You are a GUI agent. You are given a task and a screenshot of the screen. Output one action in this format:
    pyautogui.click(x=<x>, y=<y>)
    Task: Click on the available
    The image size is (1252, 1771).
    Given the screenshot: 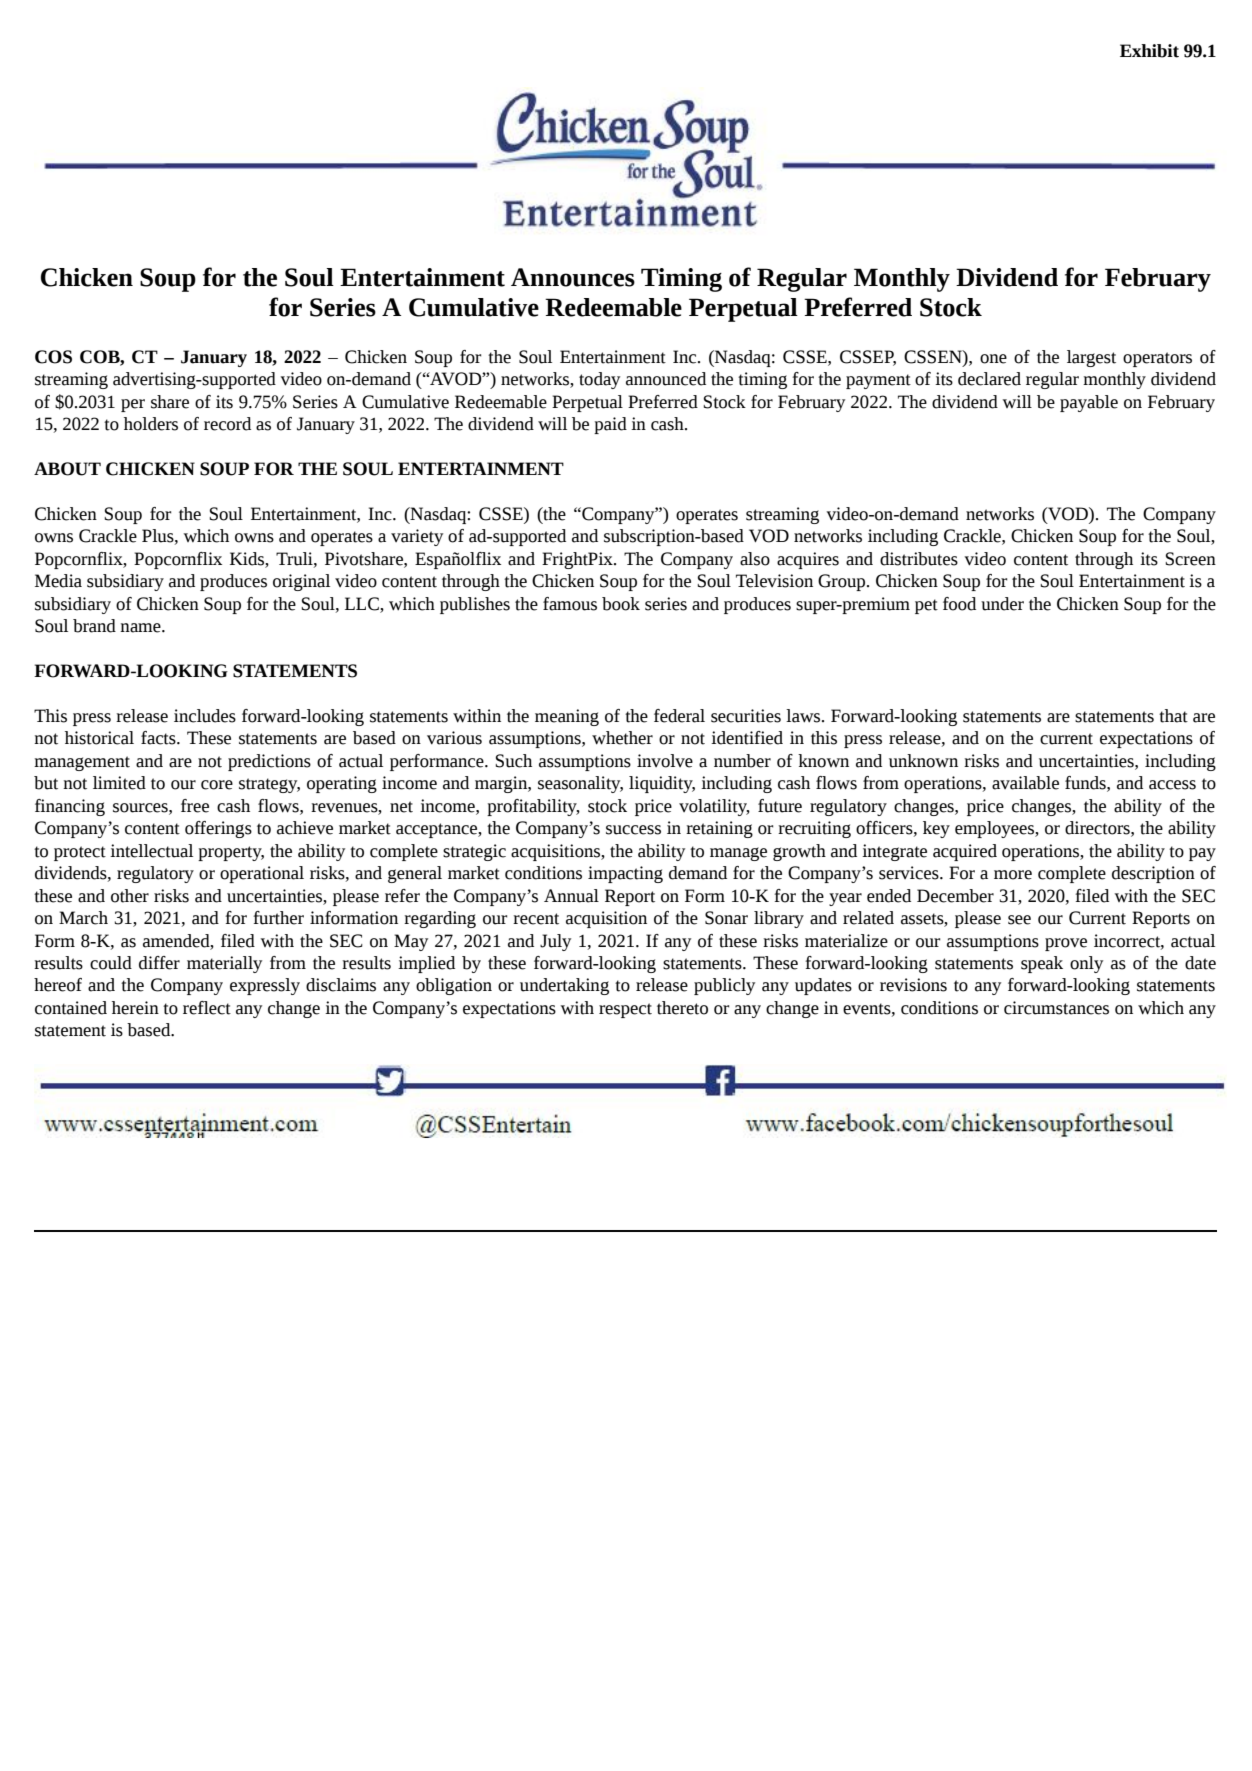 What is the action you would take?
    pyautogui.click(x=1025, y=783)
